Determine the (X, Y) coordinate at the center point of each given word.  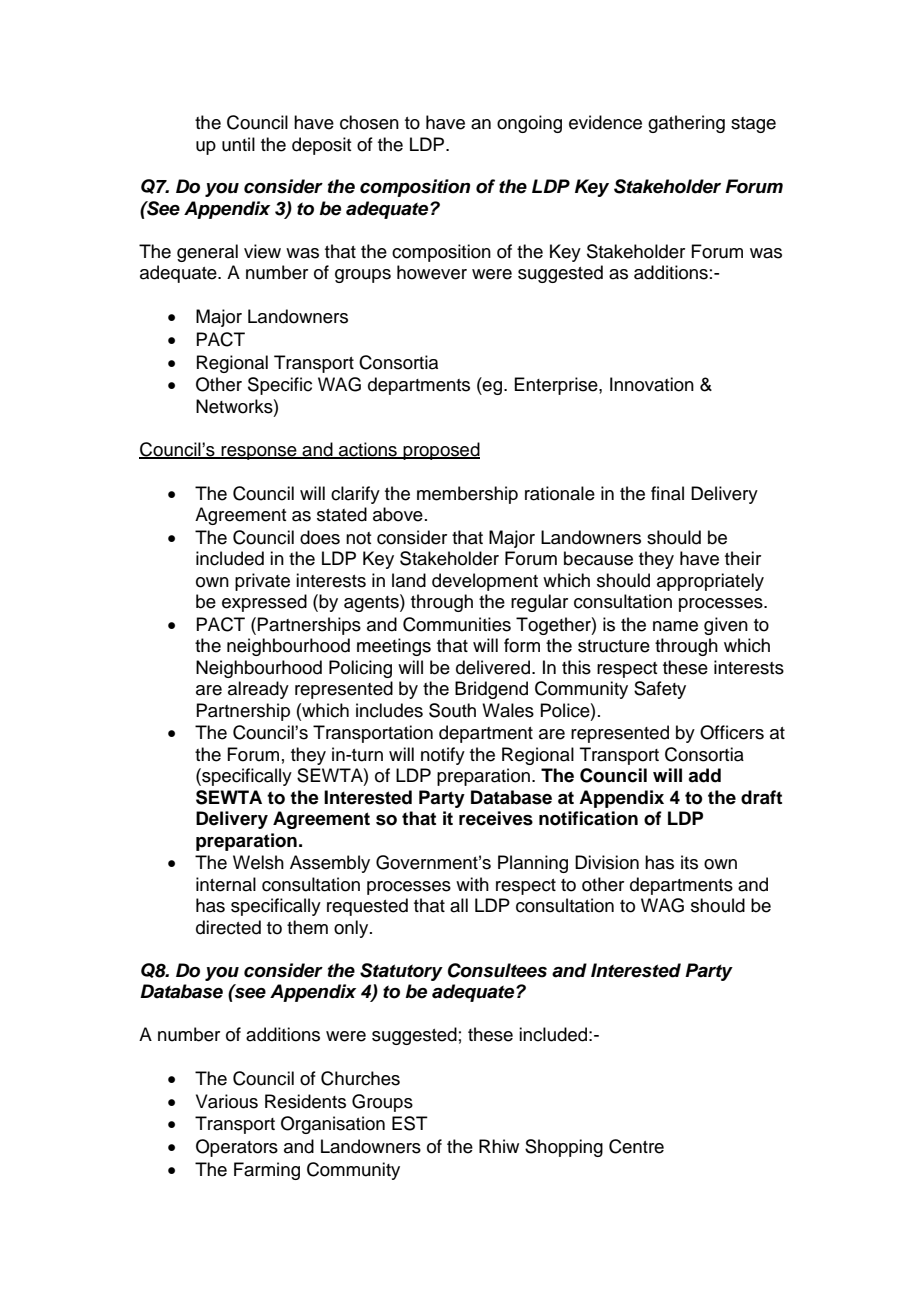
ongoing (529, 124)
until (238, 144)
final (667, 493)
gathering (686, 124)
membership (467, 495)
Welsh (258, 862)
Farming (267, 1171)
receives (496, 818)
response (259, 453)
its (689, 862)
